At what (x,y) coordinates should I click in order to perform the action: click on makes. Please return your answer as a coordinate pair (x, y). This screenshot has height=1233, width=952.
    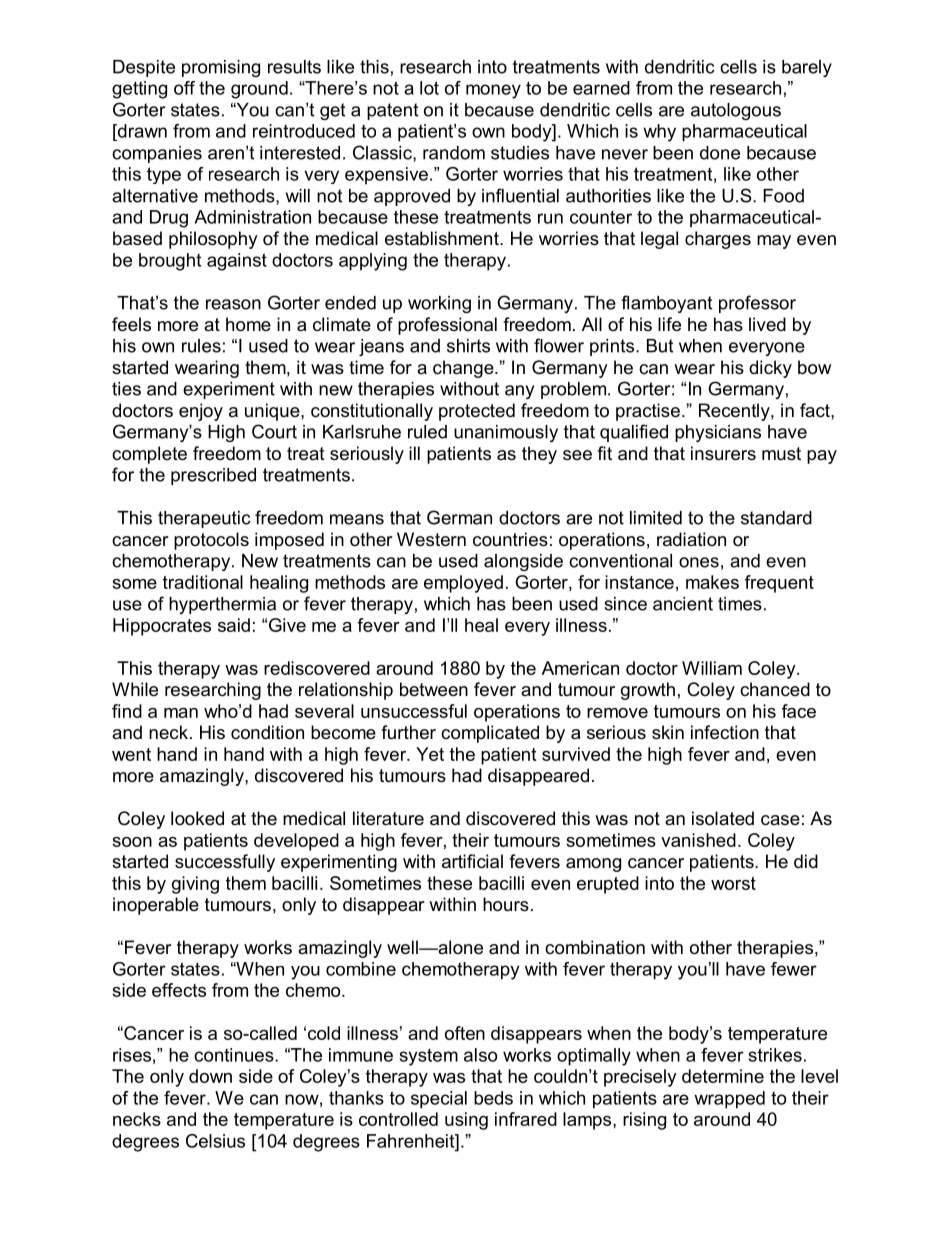
    Looking at the image, I should click on (712, 582).
